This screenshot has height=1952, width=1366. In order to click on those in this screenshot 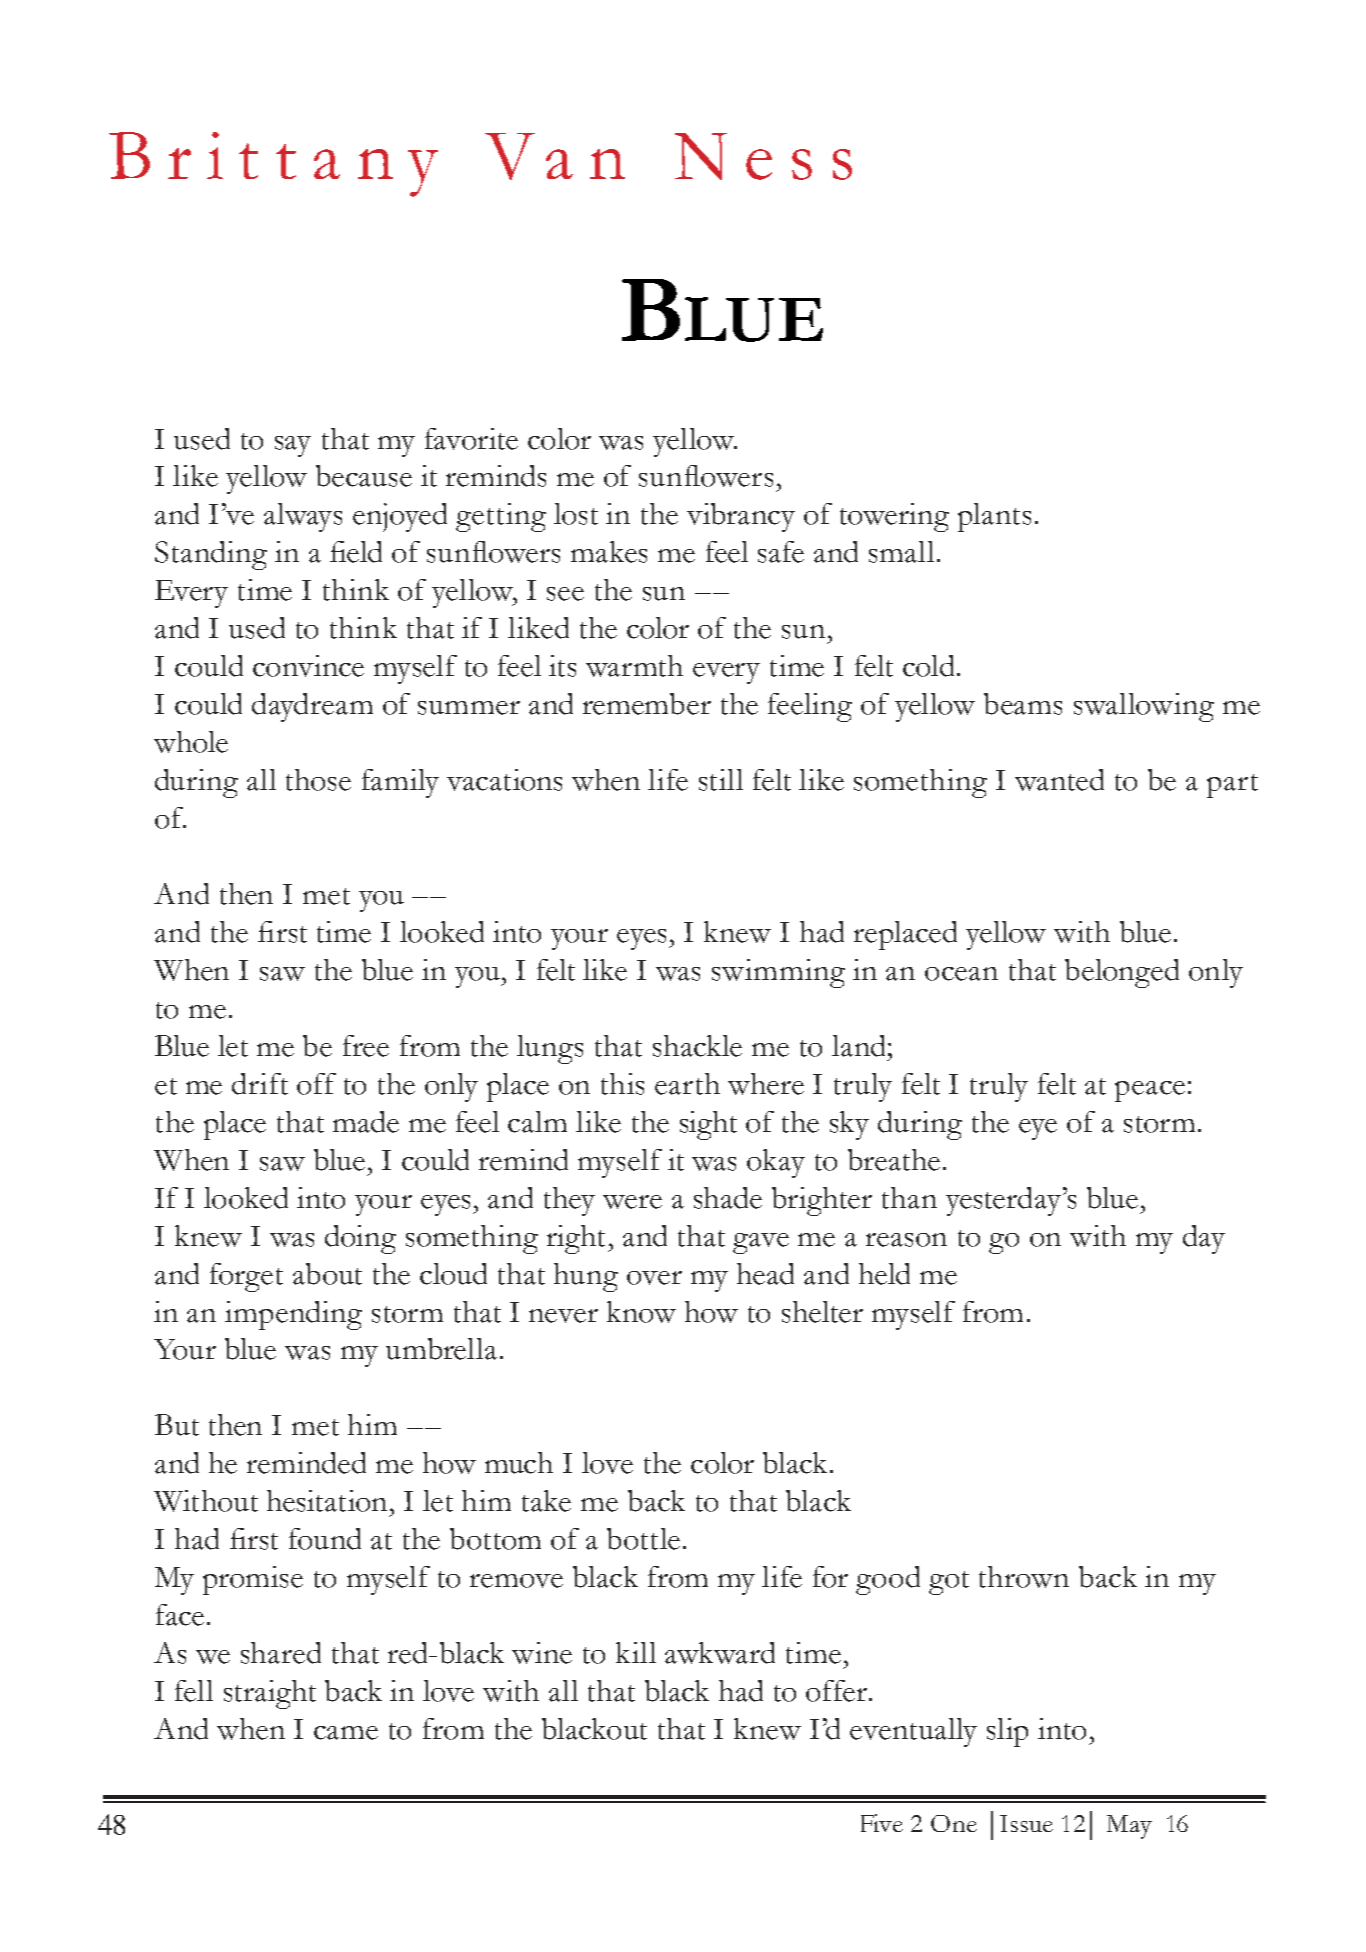, I will do `click(318, 780)`.
